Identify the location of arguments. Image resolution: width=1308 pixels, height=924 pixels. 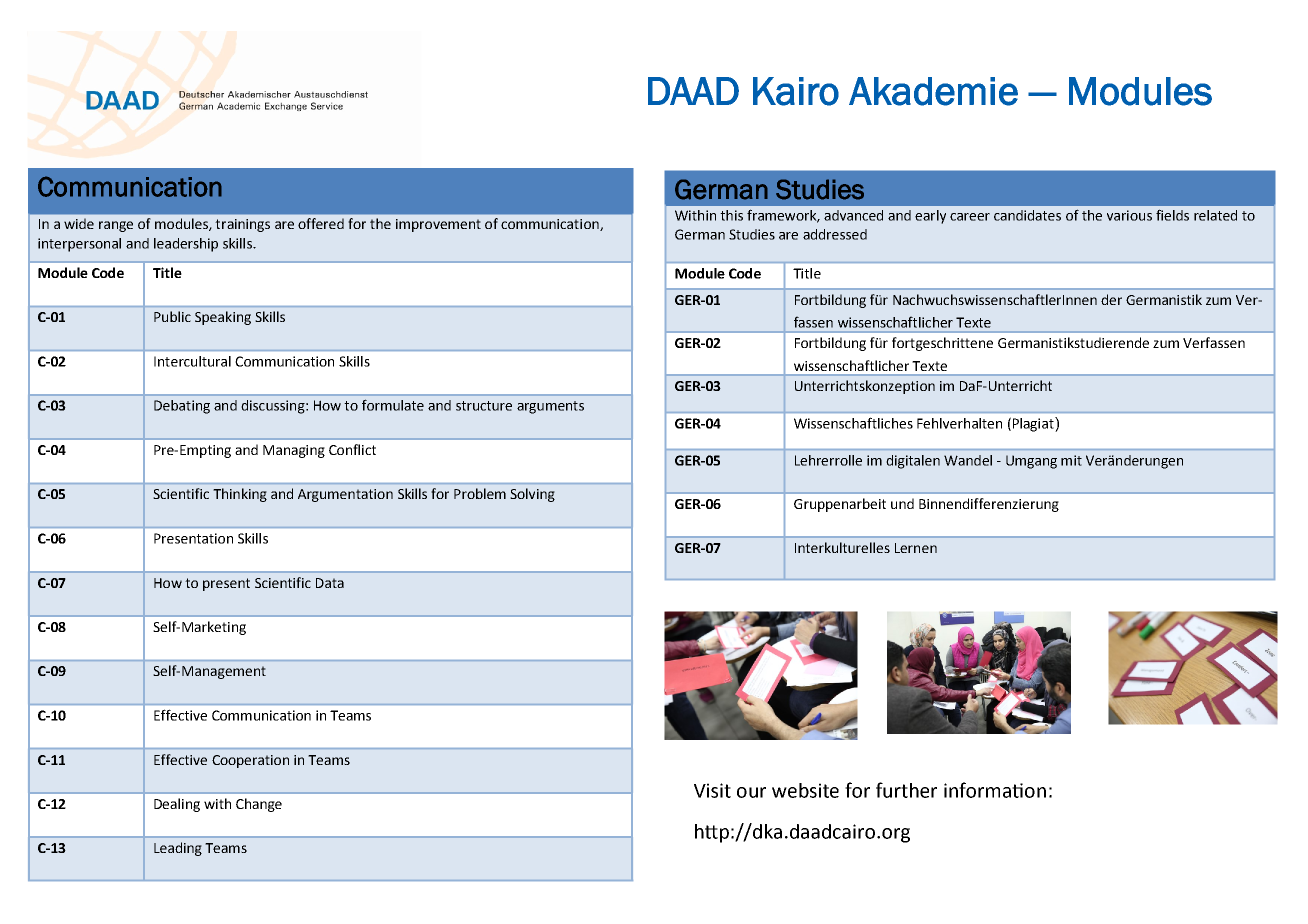
(550, 407).
